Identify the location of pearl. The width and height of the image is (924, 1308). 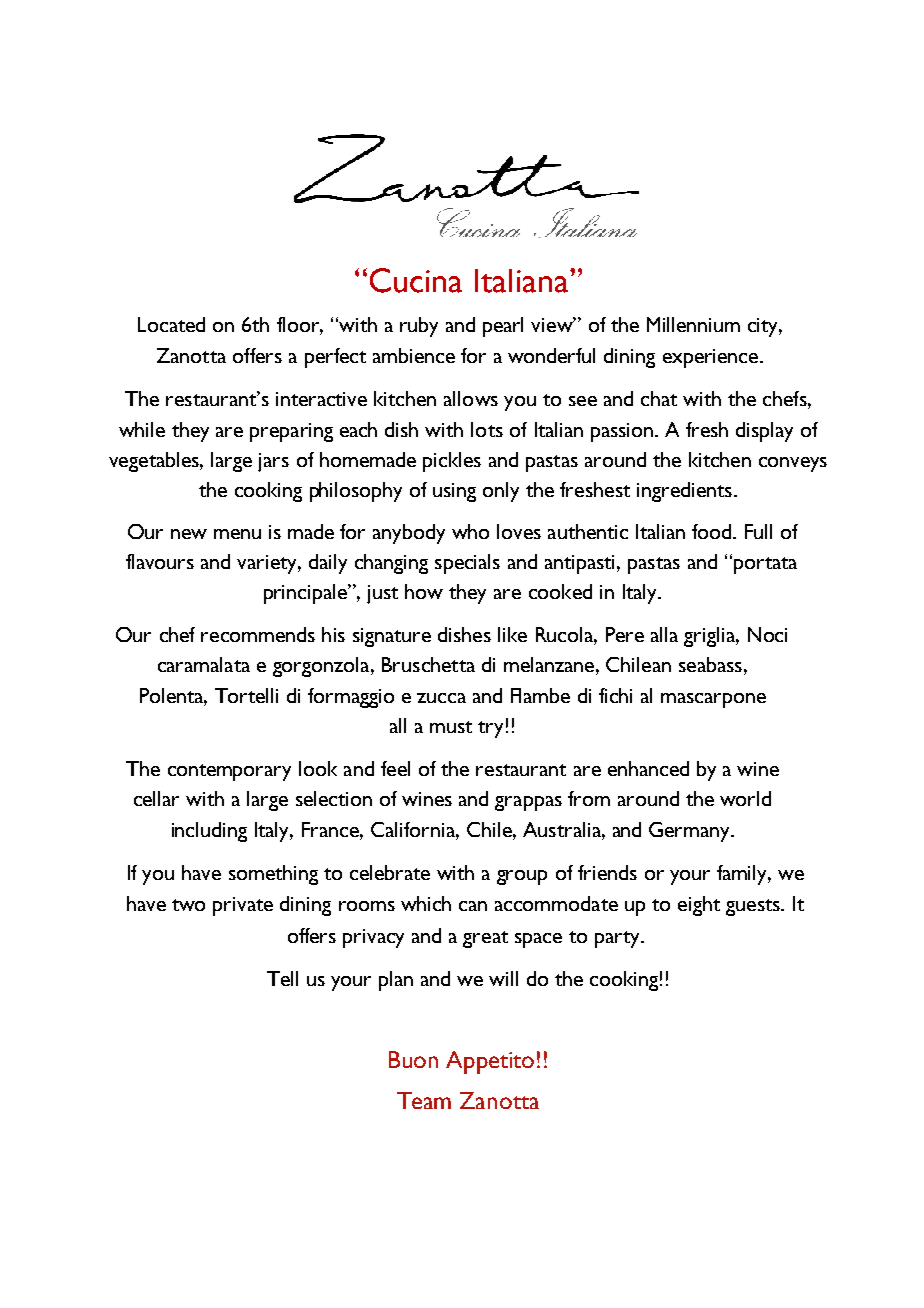
(503, 327).
